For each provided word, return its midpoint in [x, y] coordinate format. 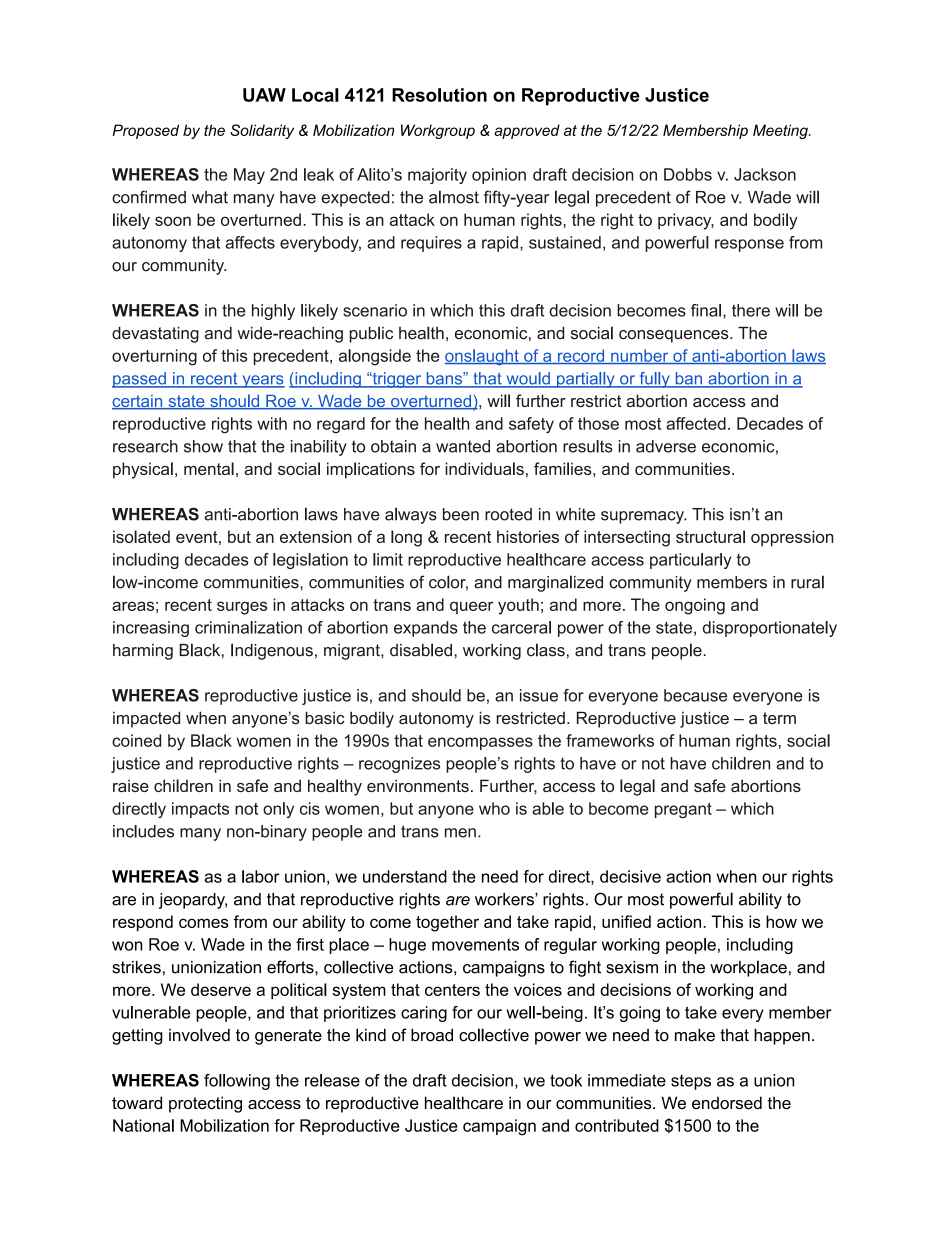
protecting [205, 1104]
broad [432, 1035]
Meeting [781, 131]
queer [472, 607]
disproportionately [770, 629]
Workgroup [438, 131]
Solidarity [262, 131]
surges [242, 608]
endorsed [727, 1103]
